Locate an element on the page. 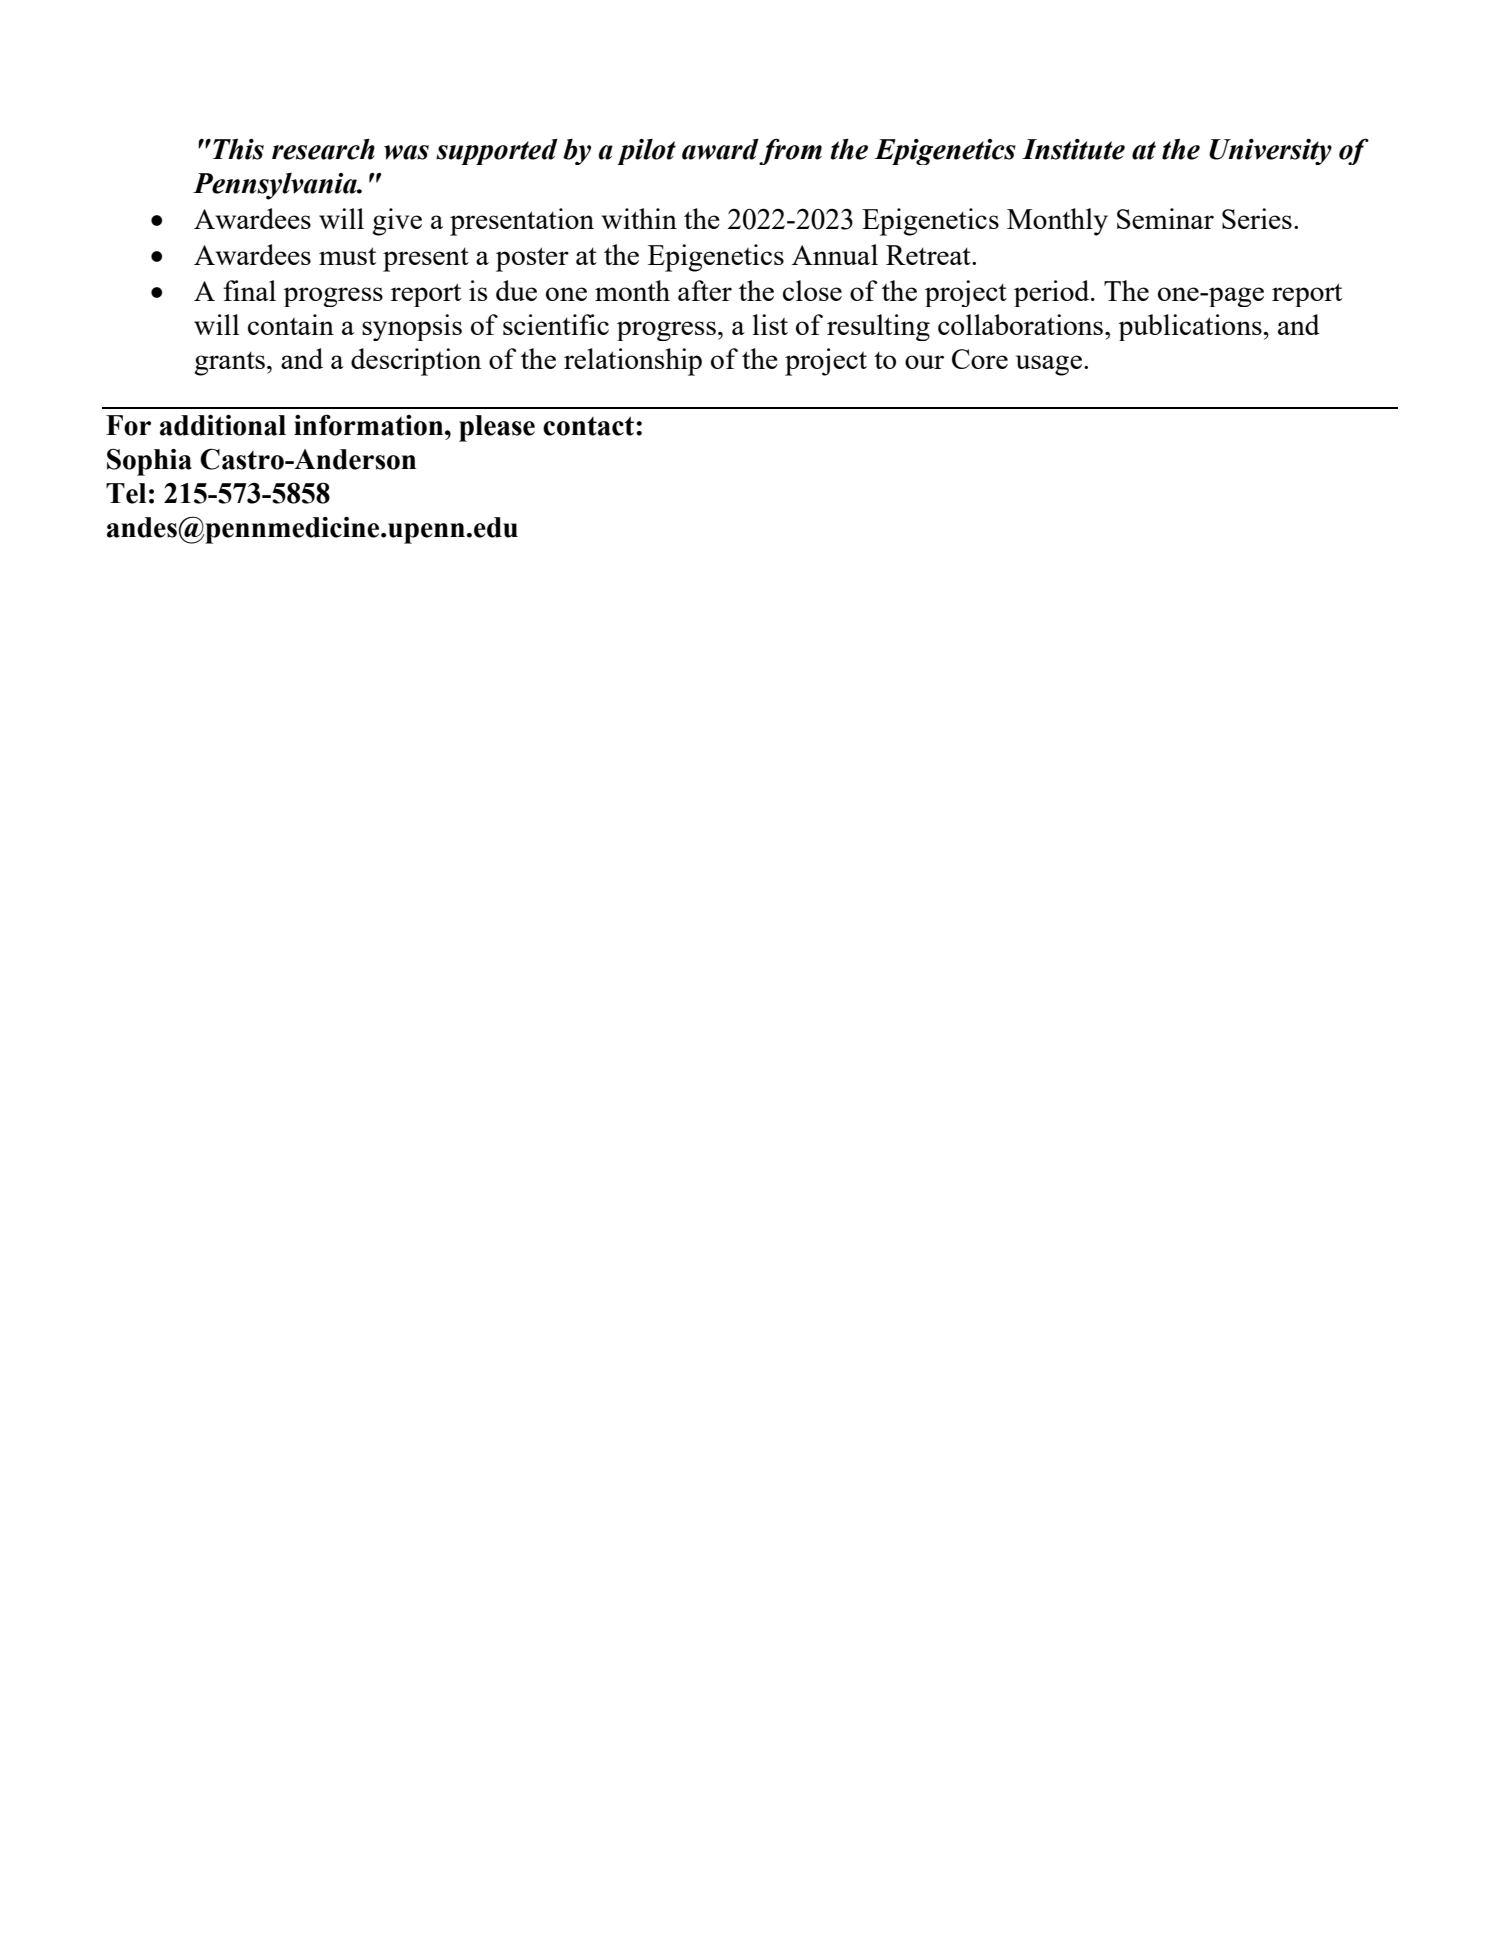 This document has width=1500, height=1941. Seminar is located at coordinates (1165, 218).
